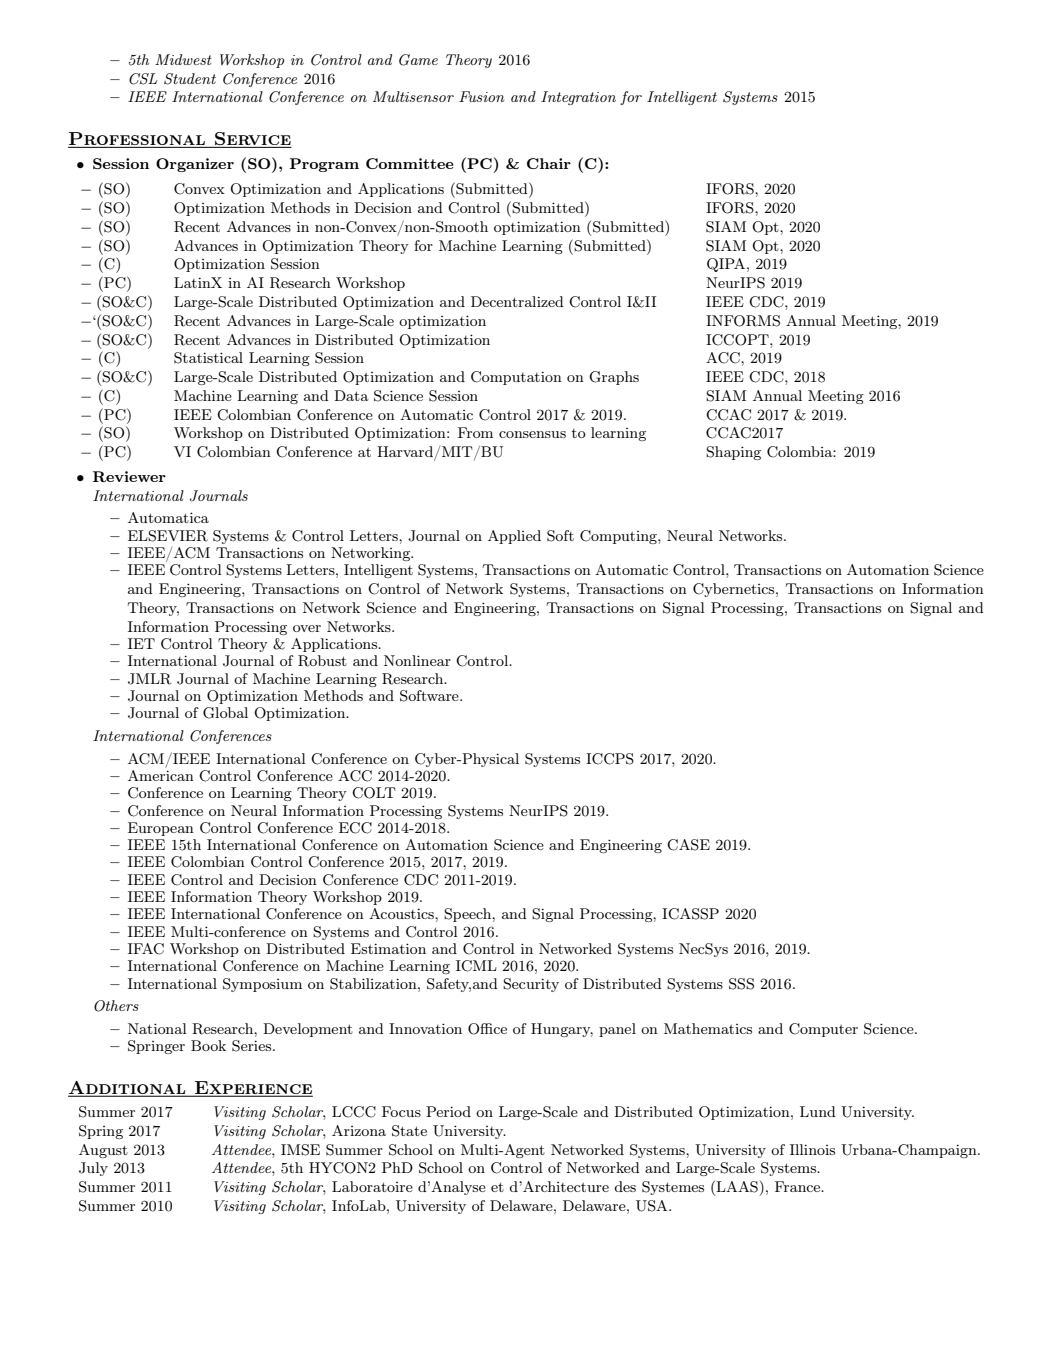  Describe the element at coordinates (374, 793) in the page. I see `COLT` at that location.
